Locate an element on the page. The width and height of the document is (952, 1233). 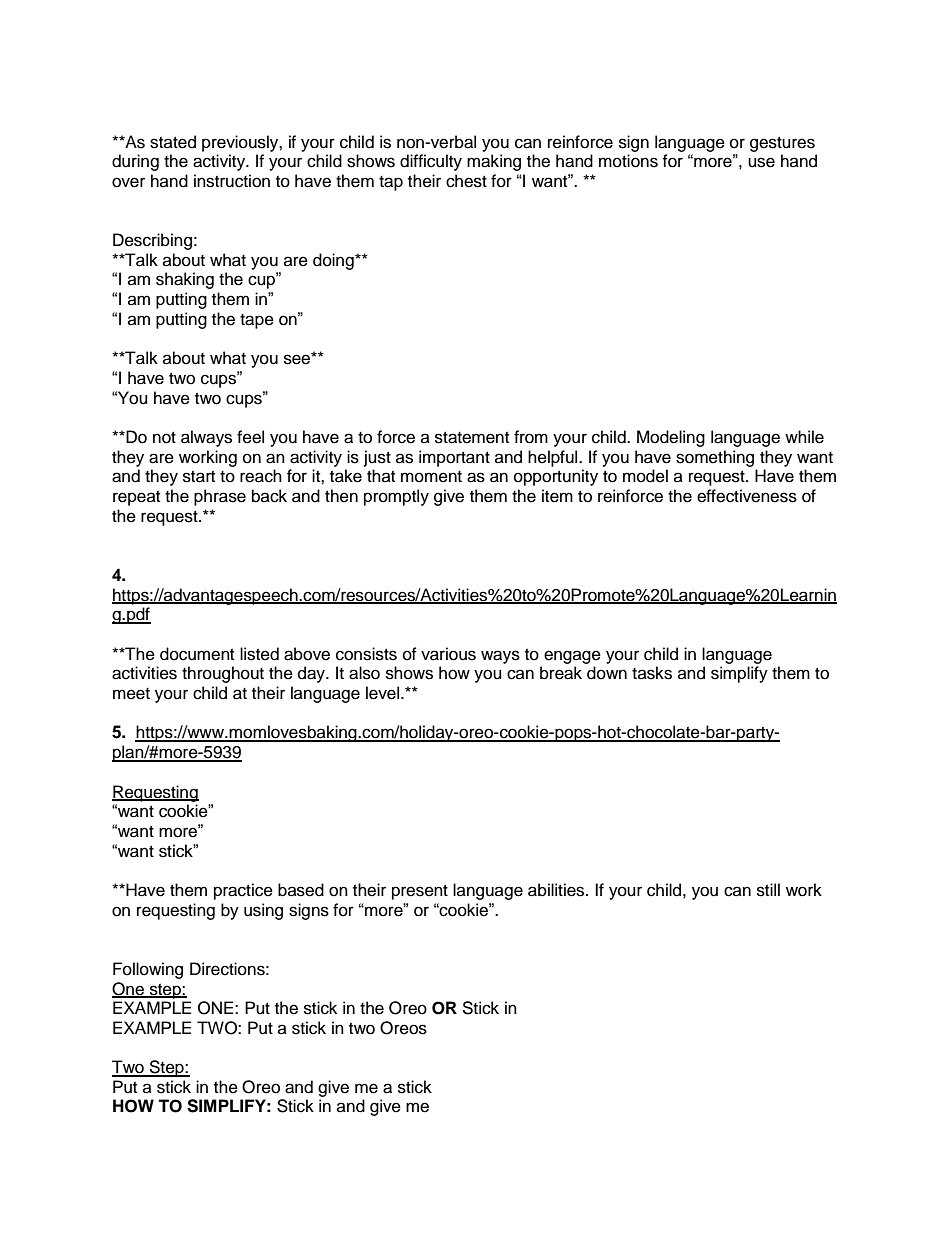
something is located at coordinates (715, 458).
